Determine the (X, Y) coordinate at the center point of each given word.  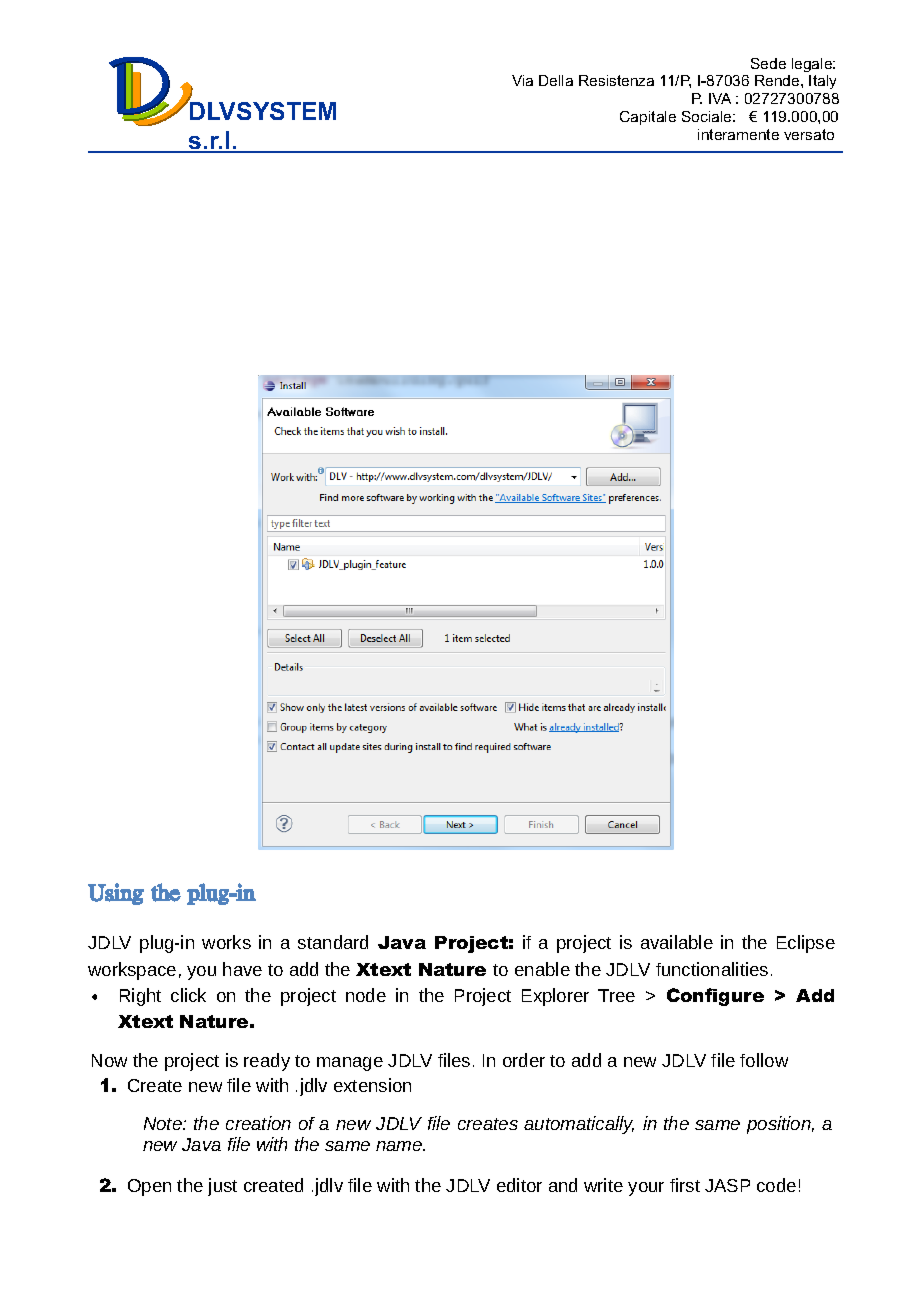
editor (519, 1185)
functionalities (712, 969)
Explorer (555, 997)
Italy (822, 82)
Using (116, 894)
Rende (778, 80)
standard (333, 942)
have (242, 969)
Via (522, 80)
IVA (720, 98)
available (677, 942)
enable (542, 969)
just (222, 1187)
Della (556, 80)
